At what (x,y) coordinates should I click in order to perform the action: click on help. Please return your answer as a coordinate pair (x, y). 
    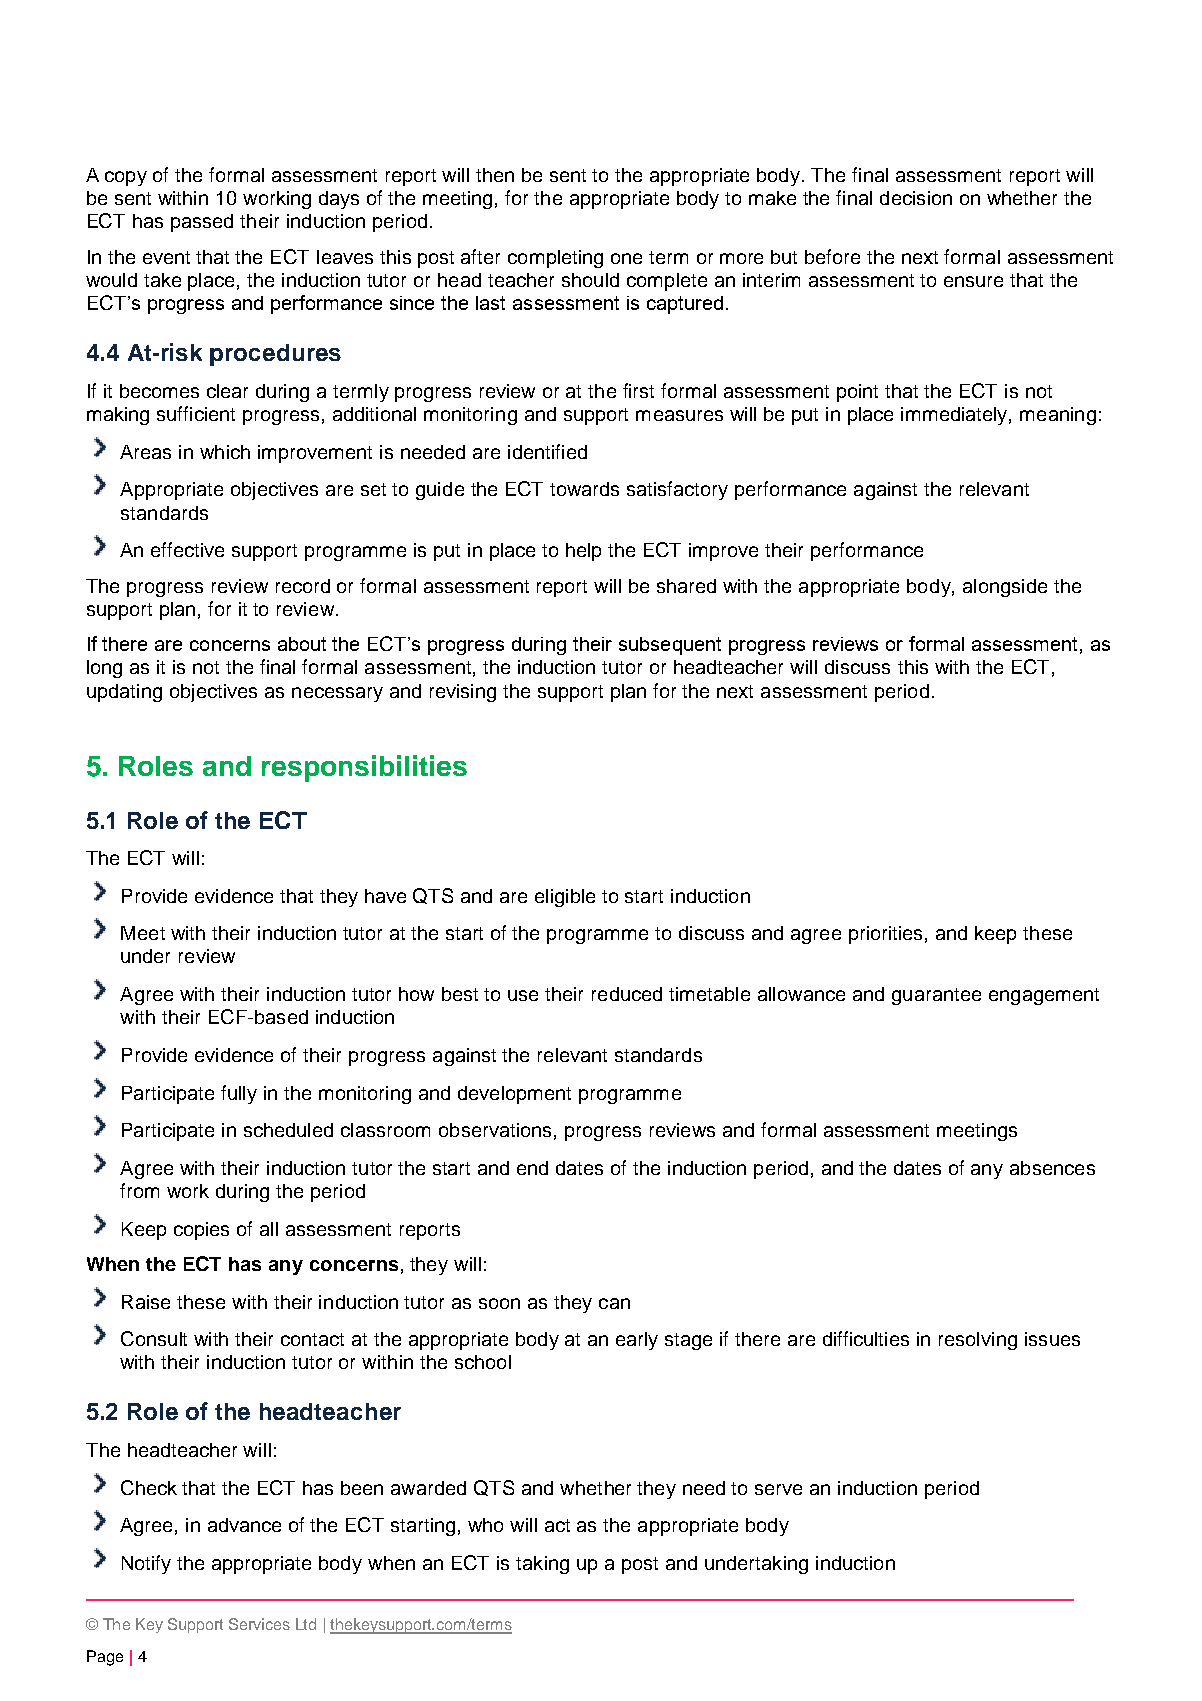
    Looking at the image, I should click on (583, 552).
